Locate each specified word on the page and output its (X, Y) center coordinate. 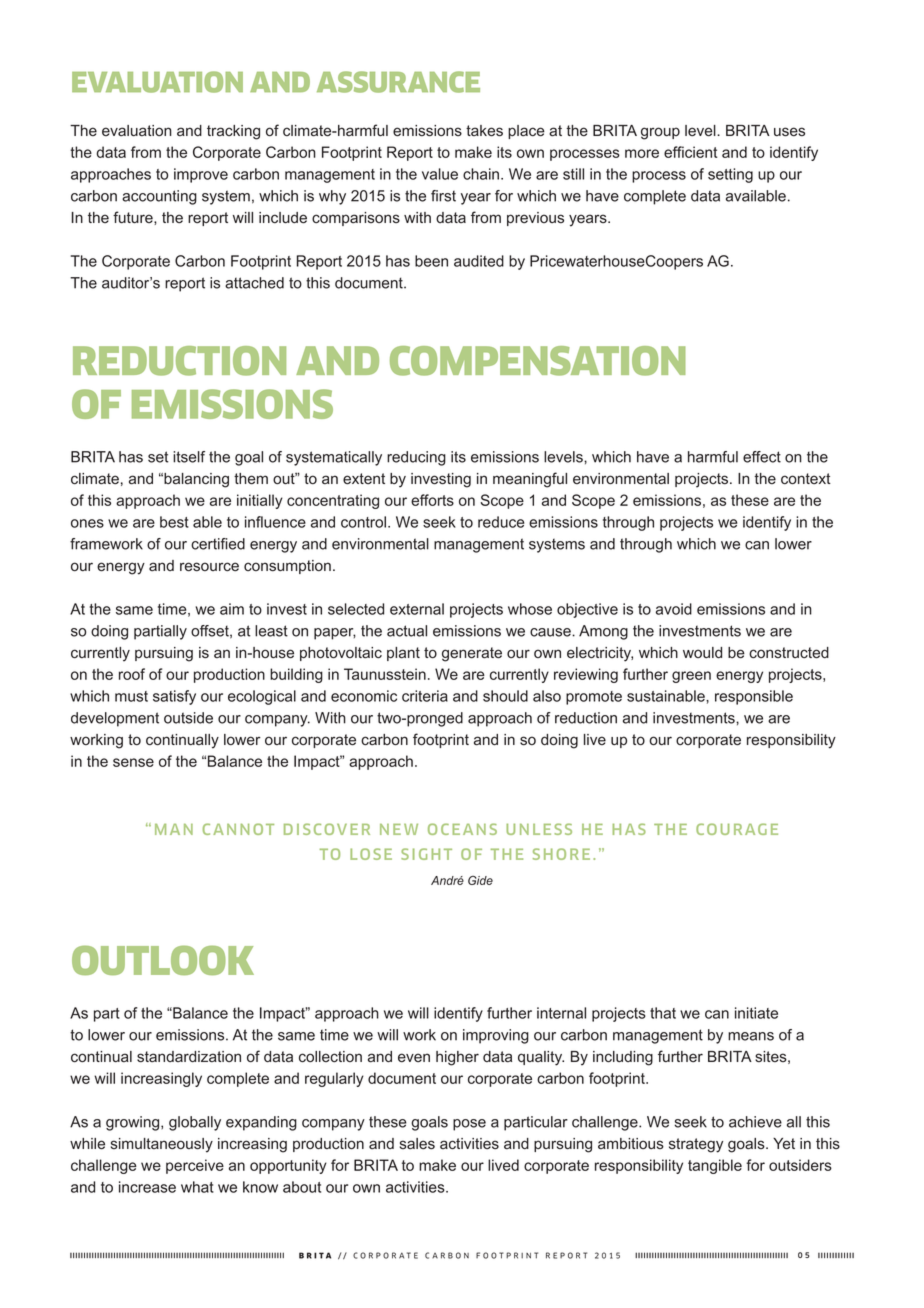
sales (417, 1144)
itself (189, 457)
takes (484, 131)
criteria (425, 696)
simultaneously (162, 1145)
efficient (690, 152)
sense (133, 762)
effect (762, 457)
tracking (233, 132)
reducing (416, 458)
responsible (754, 697)
